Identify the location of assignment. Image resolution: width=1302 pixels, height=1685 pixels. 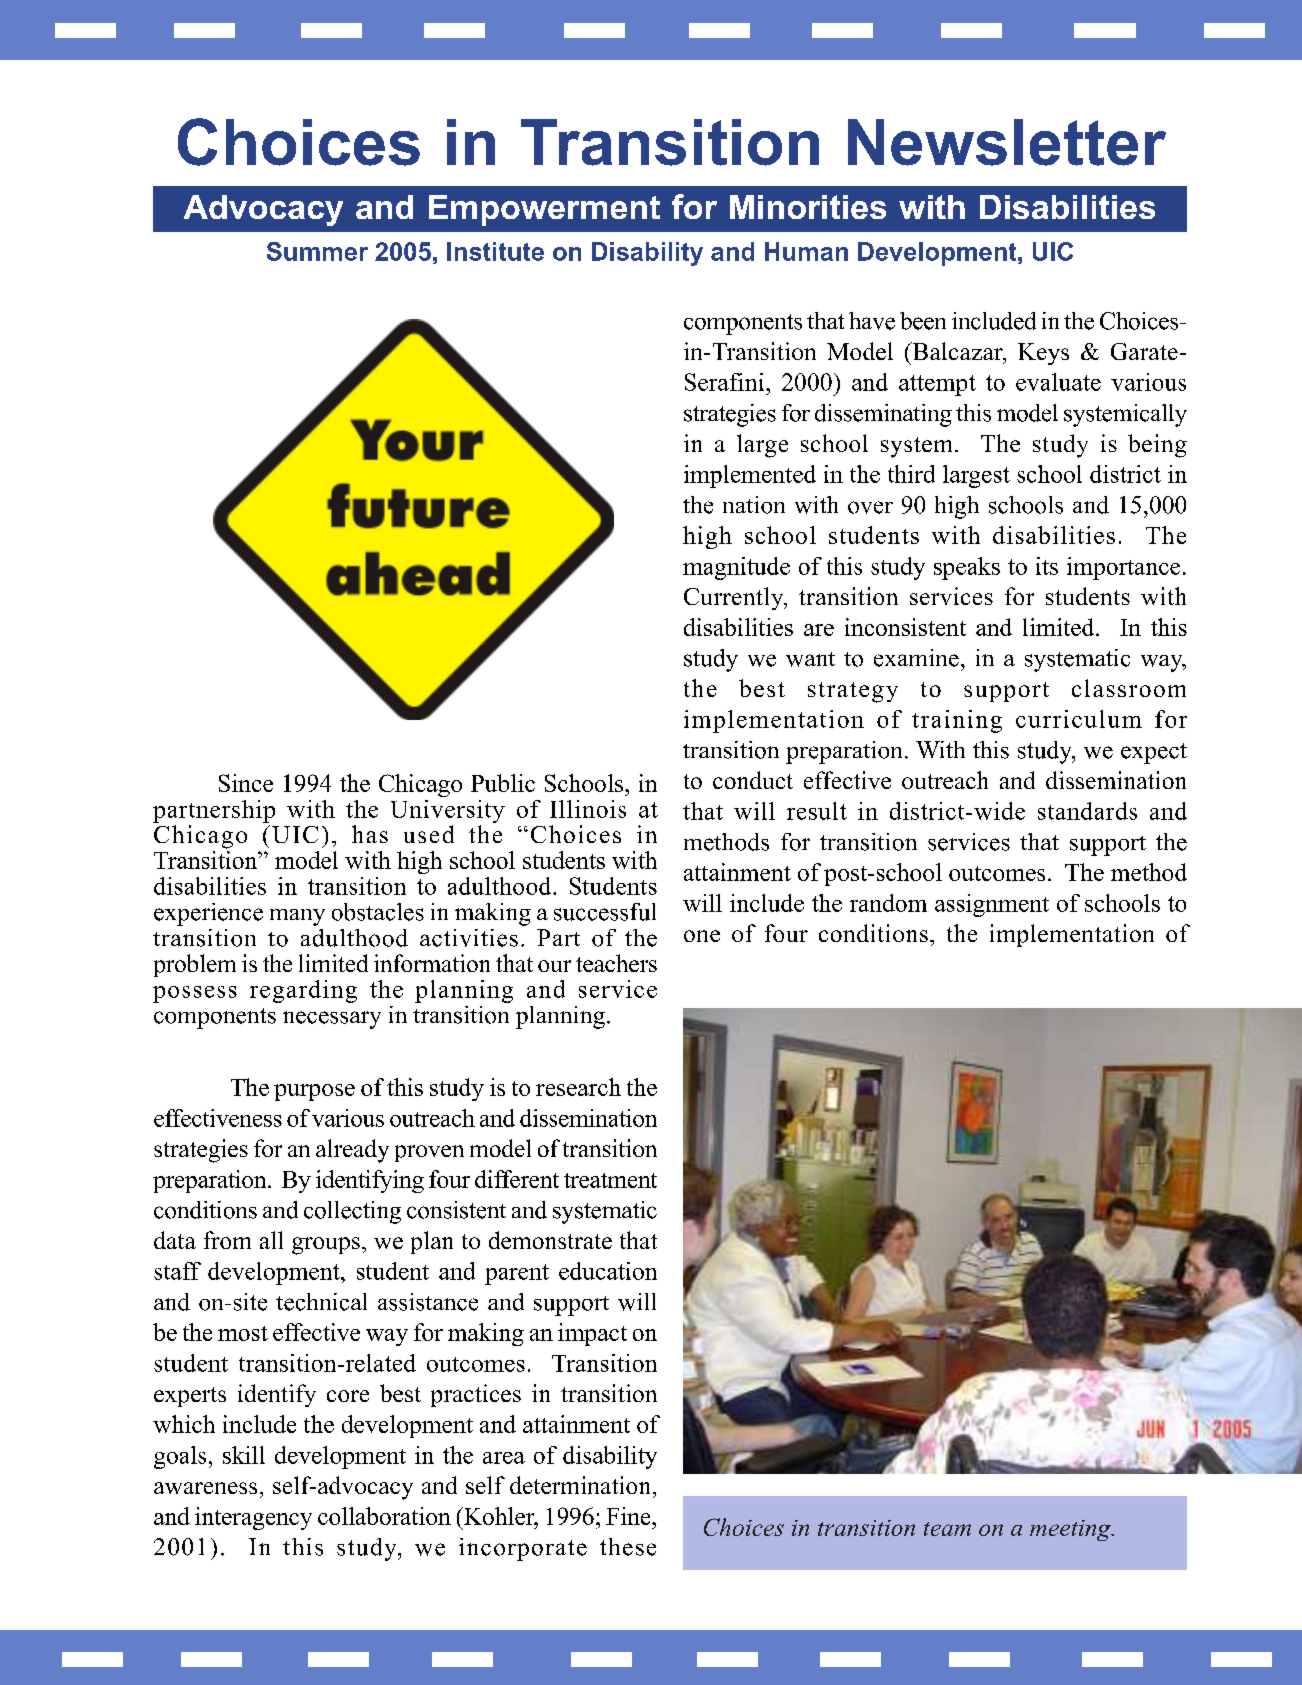
(992, 905).
